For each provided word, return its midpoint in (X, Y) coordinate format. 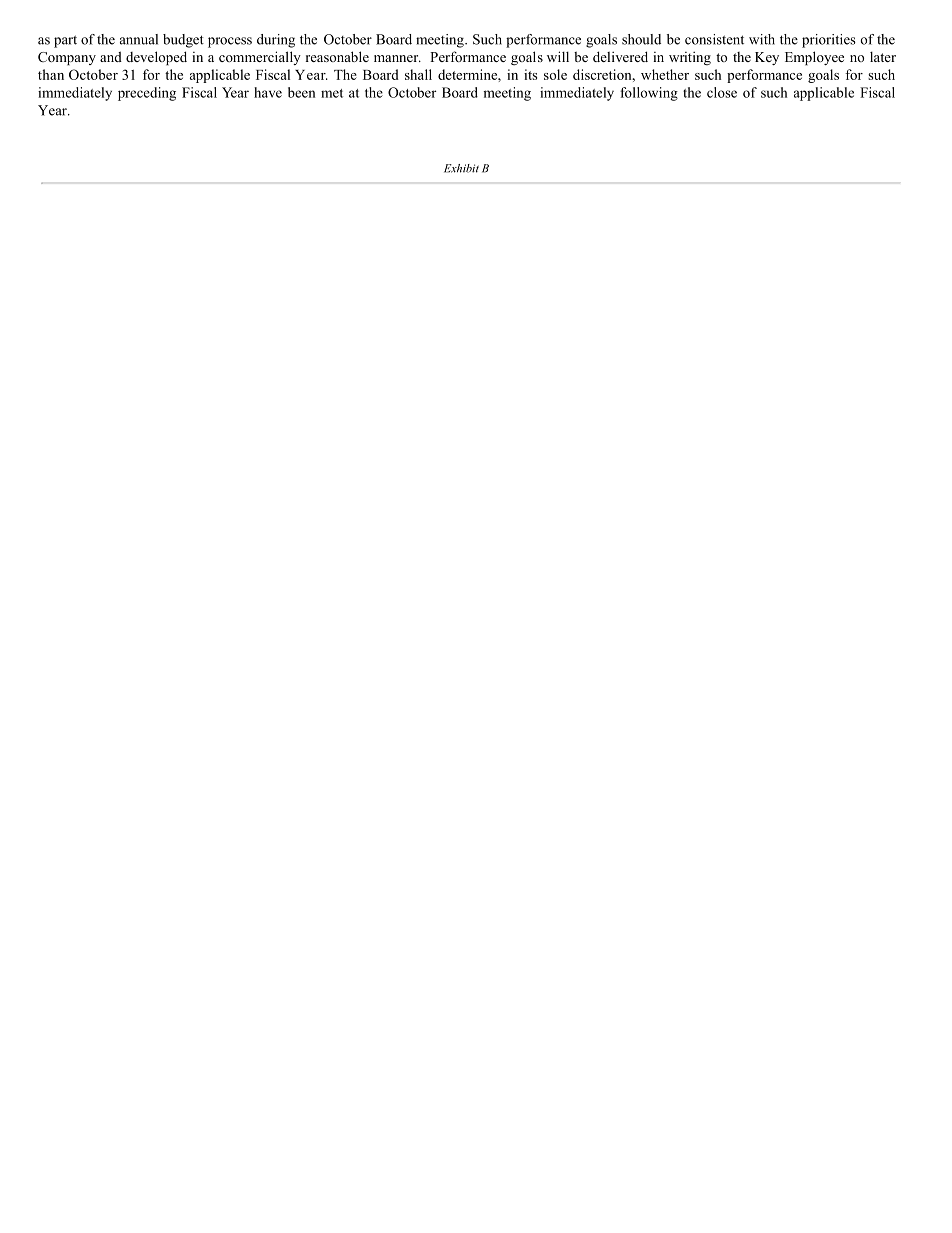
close (722, 92)
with (762, 39)
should (641, 39)
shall (418, 74)
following (649, 94)
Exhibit (461, 168)
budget (183, 41)
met (332, 93)
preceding (147, 94)
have (268, 92)
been (302, 92)
